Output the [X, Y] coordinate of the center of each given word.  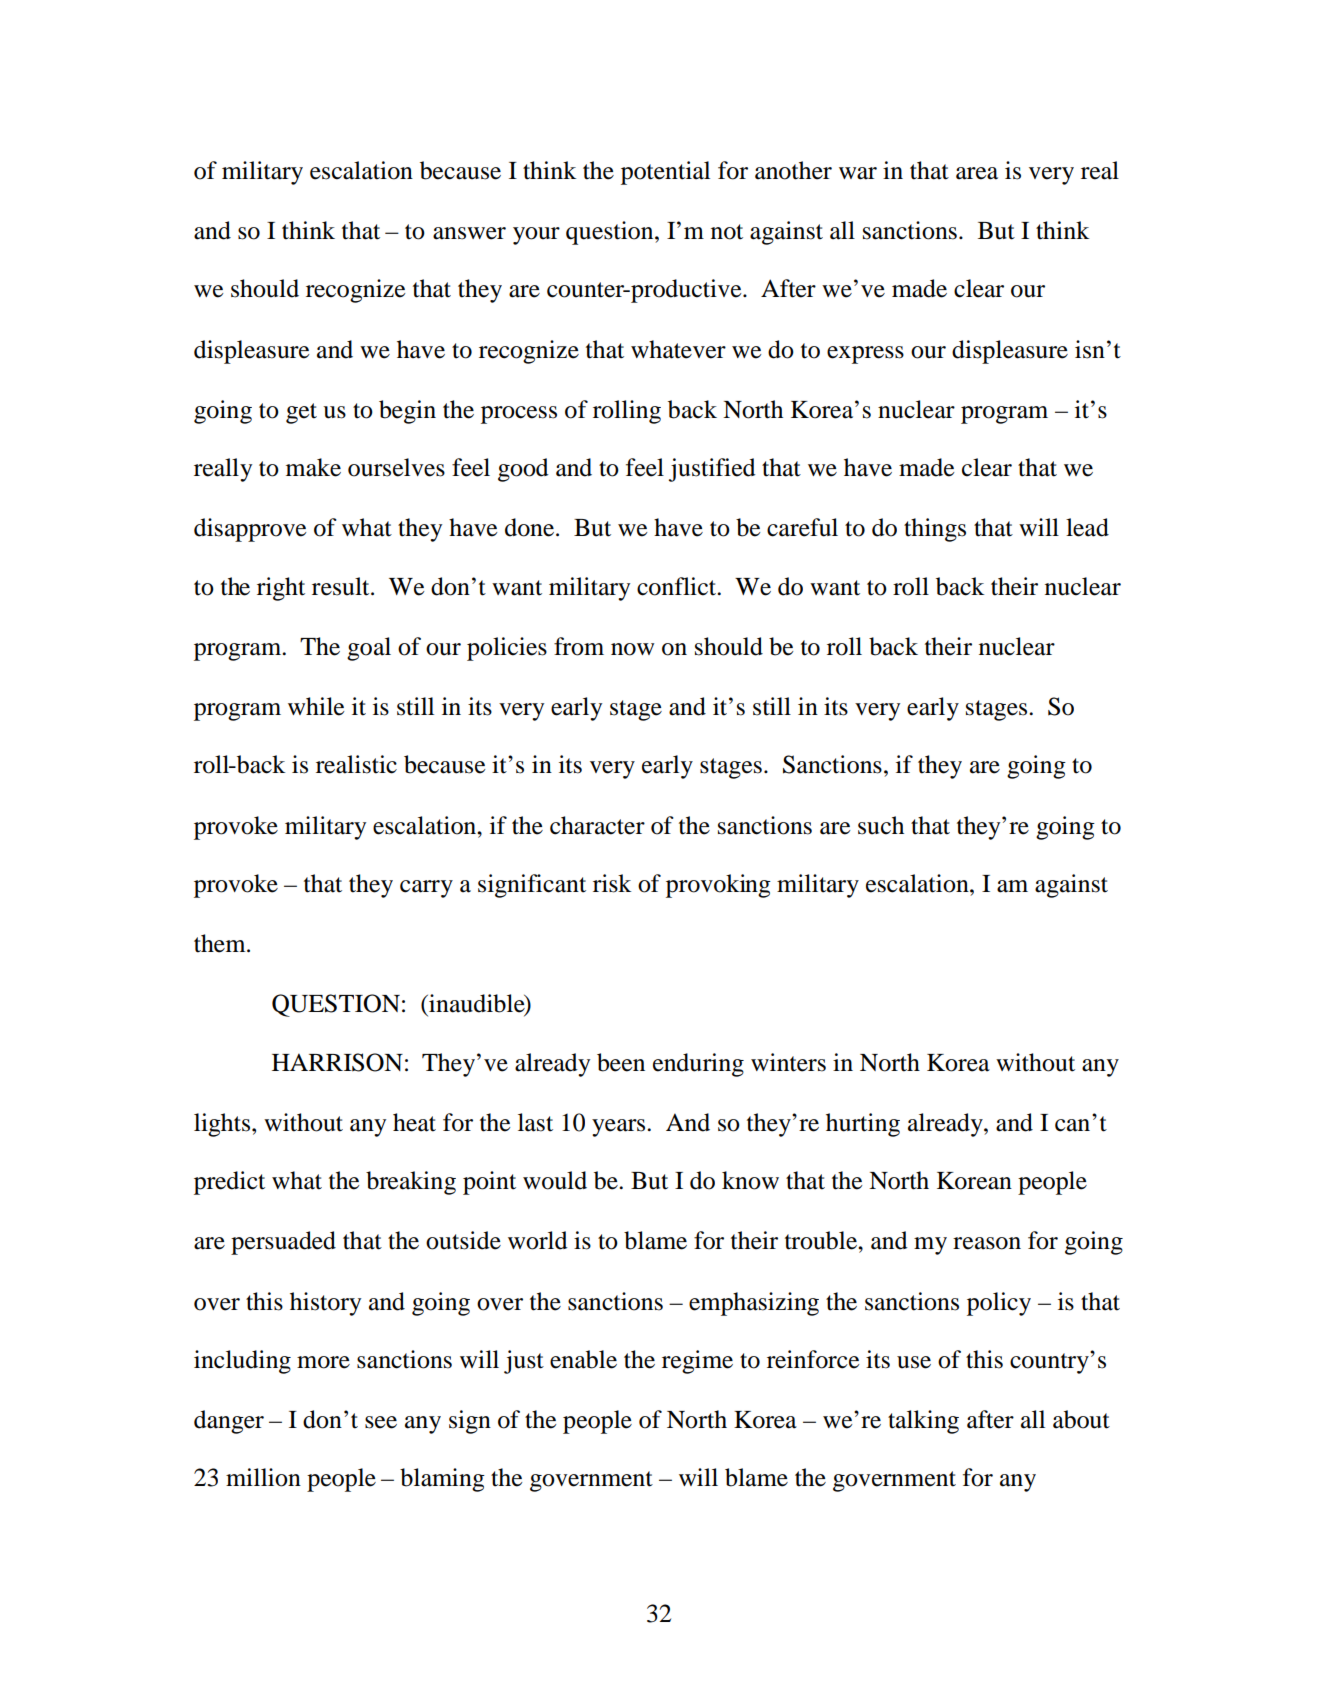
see [381, 1422]
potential [665, 173]
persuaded [283, 1243]
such [881, 825]
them [221, 943]
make [313, 467]
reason [987, 1243]
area [977, 173]
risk [612, 883]
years [620, 1128]
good [523, 470]
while [316, 706]
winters [788, 1062]
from [579, 646]
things [935, 530]
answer [469, 233]
